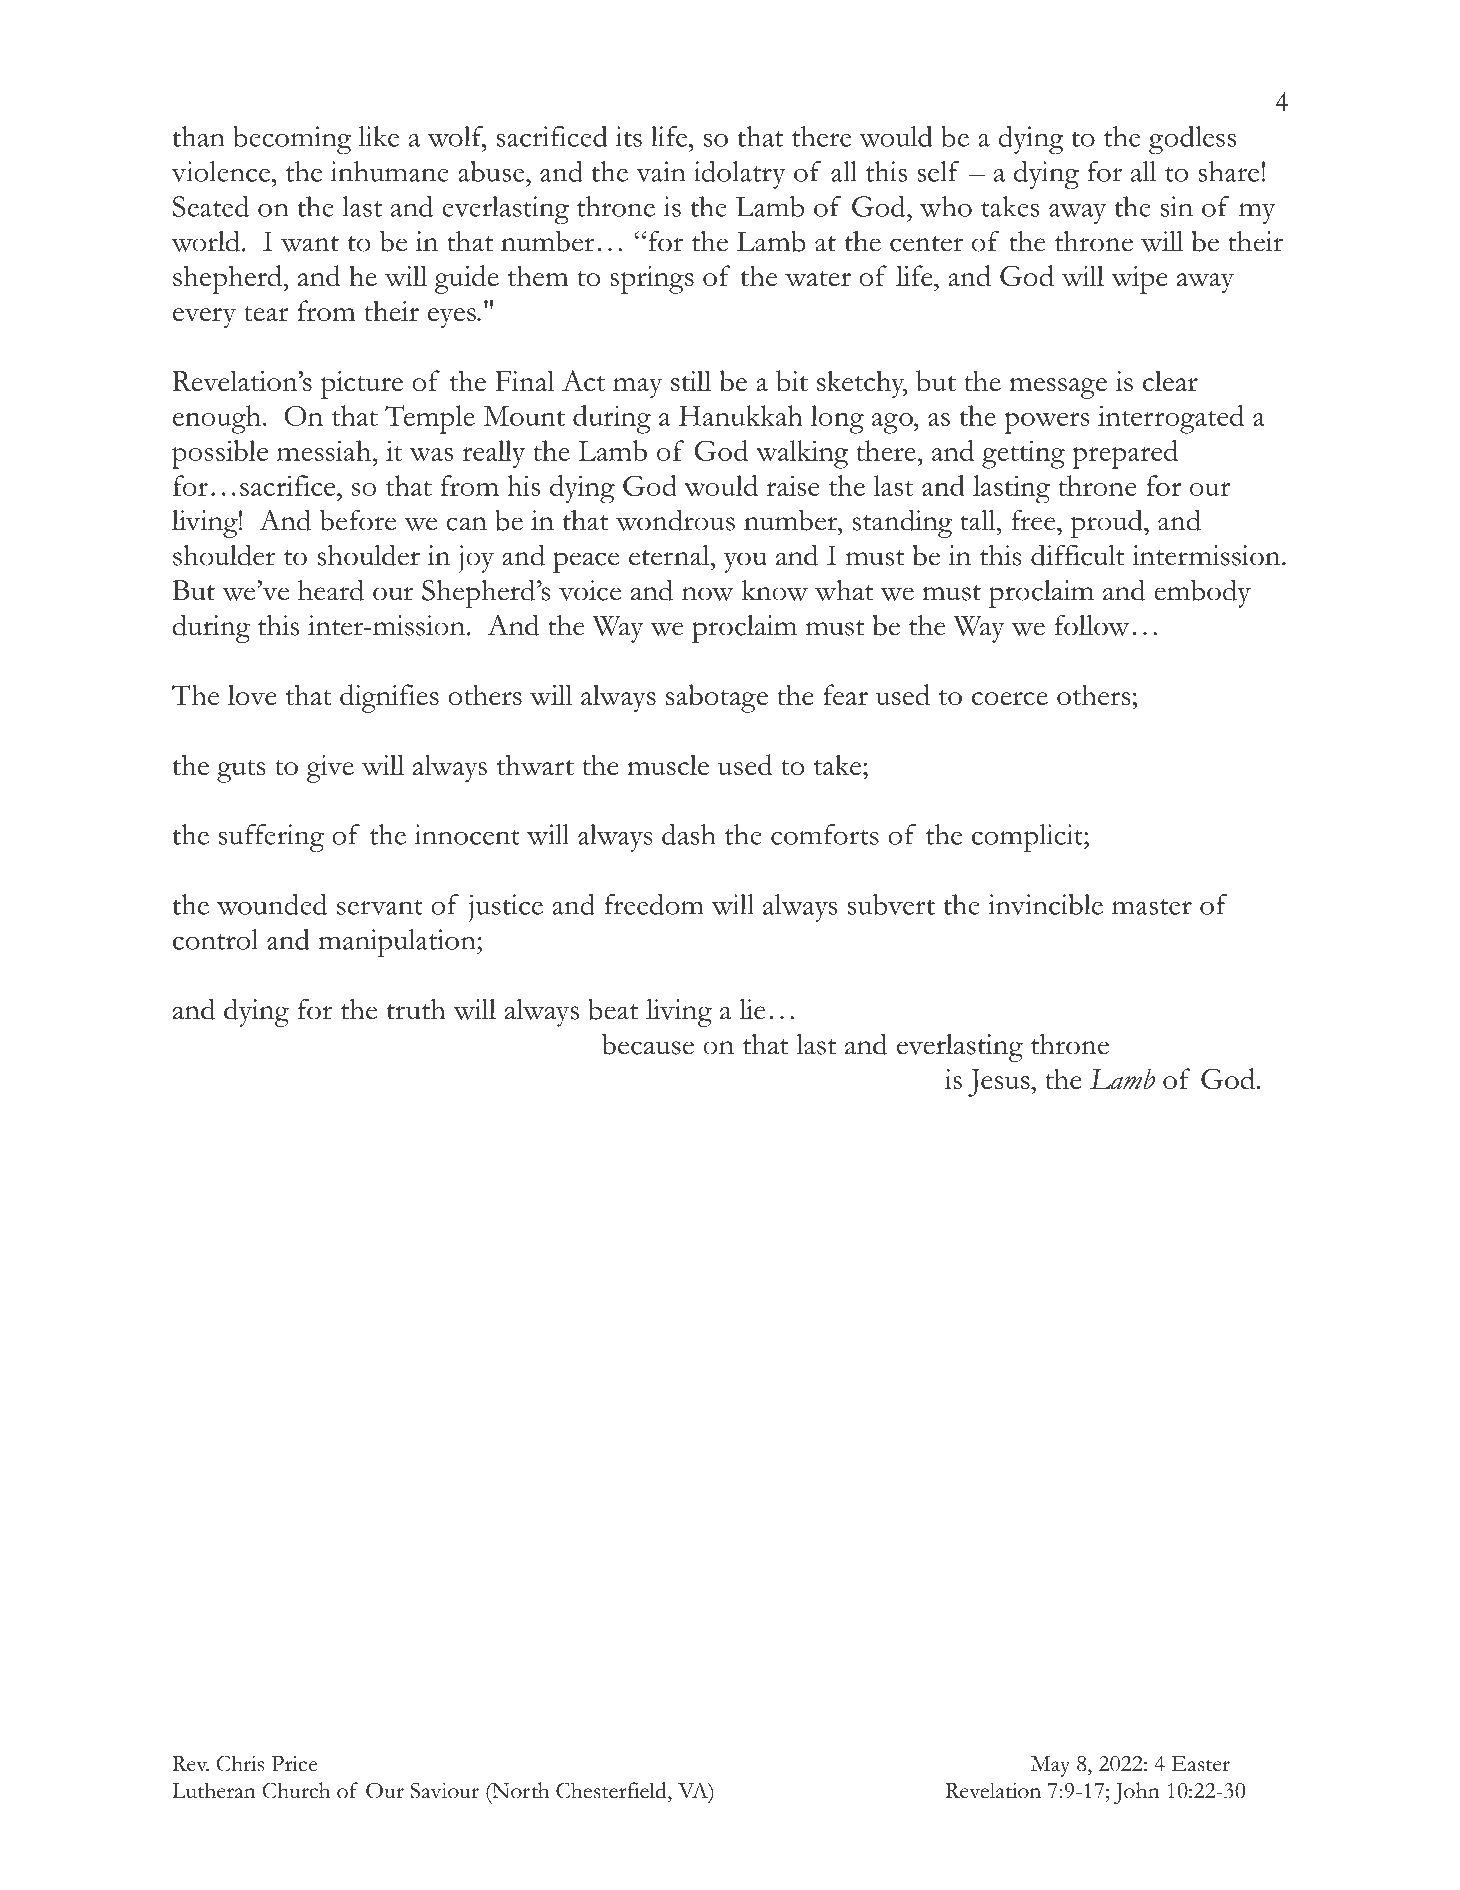  What do you see at coordinates (648, 1044) in the image?
I see `because` at bounding box center [648, 1044].
